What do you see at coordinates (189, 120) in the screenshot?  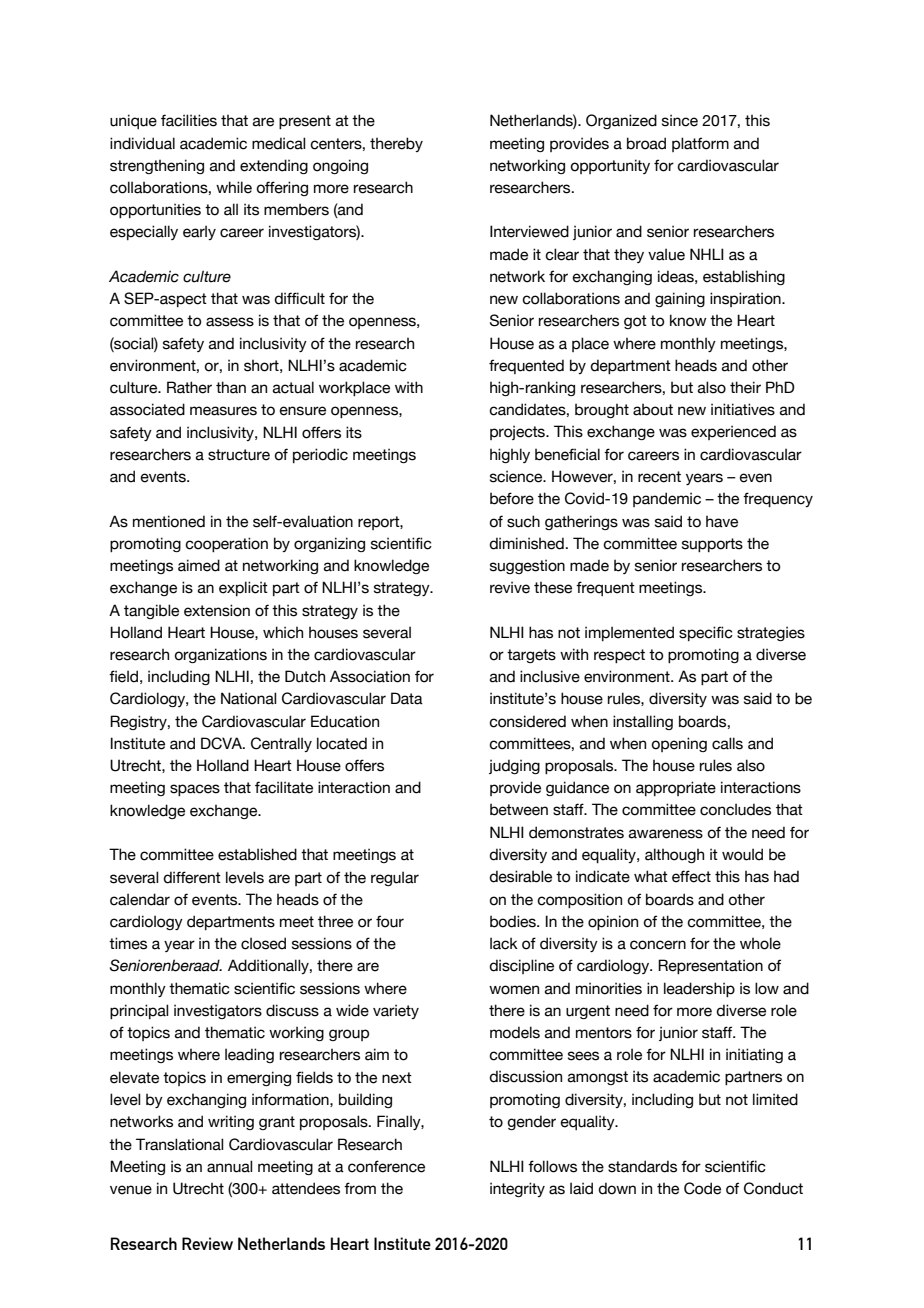 I see `facilities` at bounding box center [189, 120].
